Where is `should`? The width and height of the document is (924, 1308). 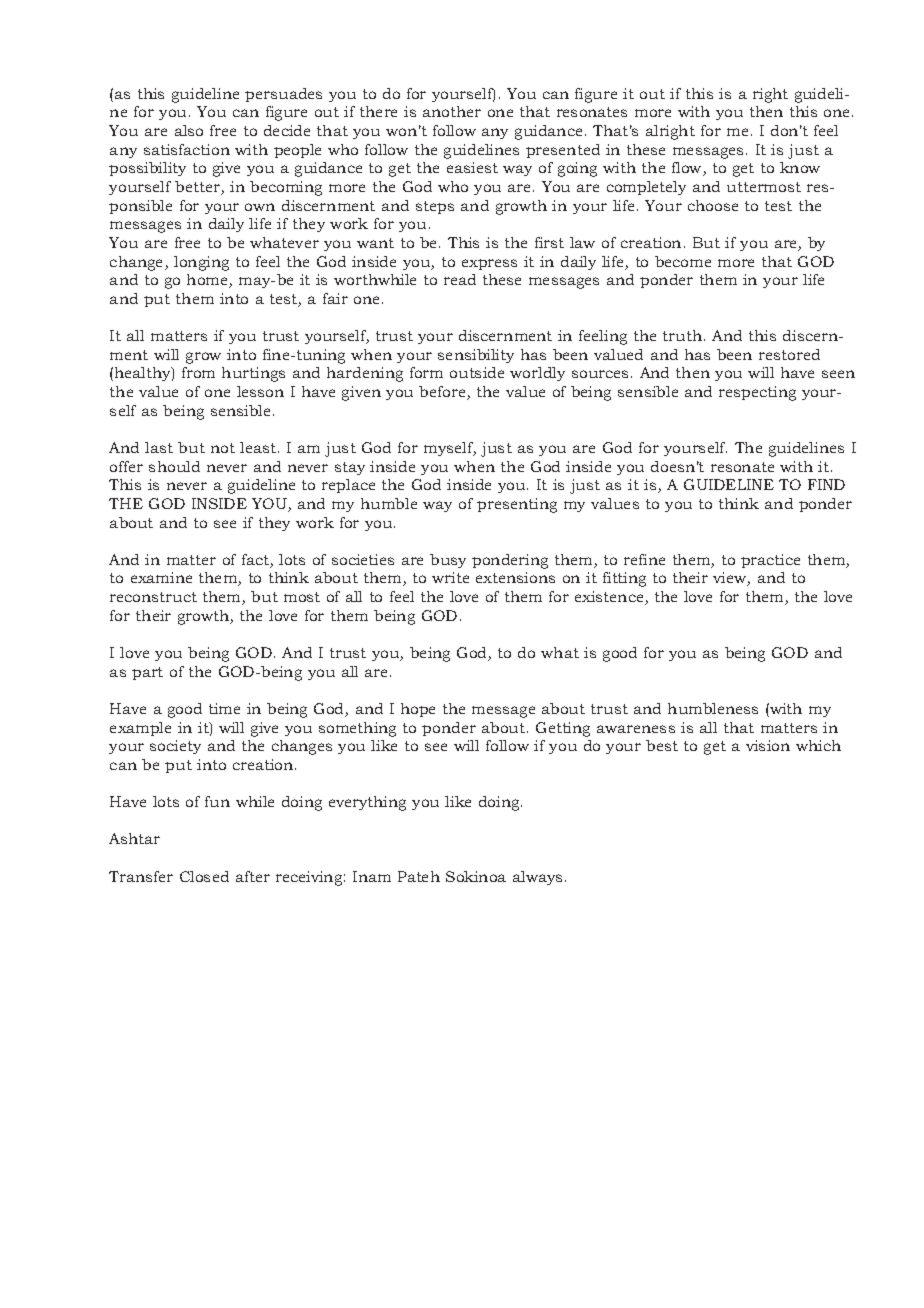
should is located at coordinates (174, 466).
